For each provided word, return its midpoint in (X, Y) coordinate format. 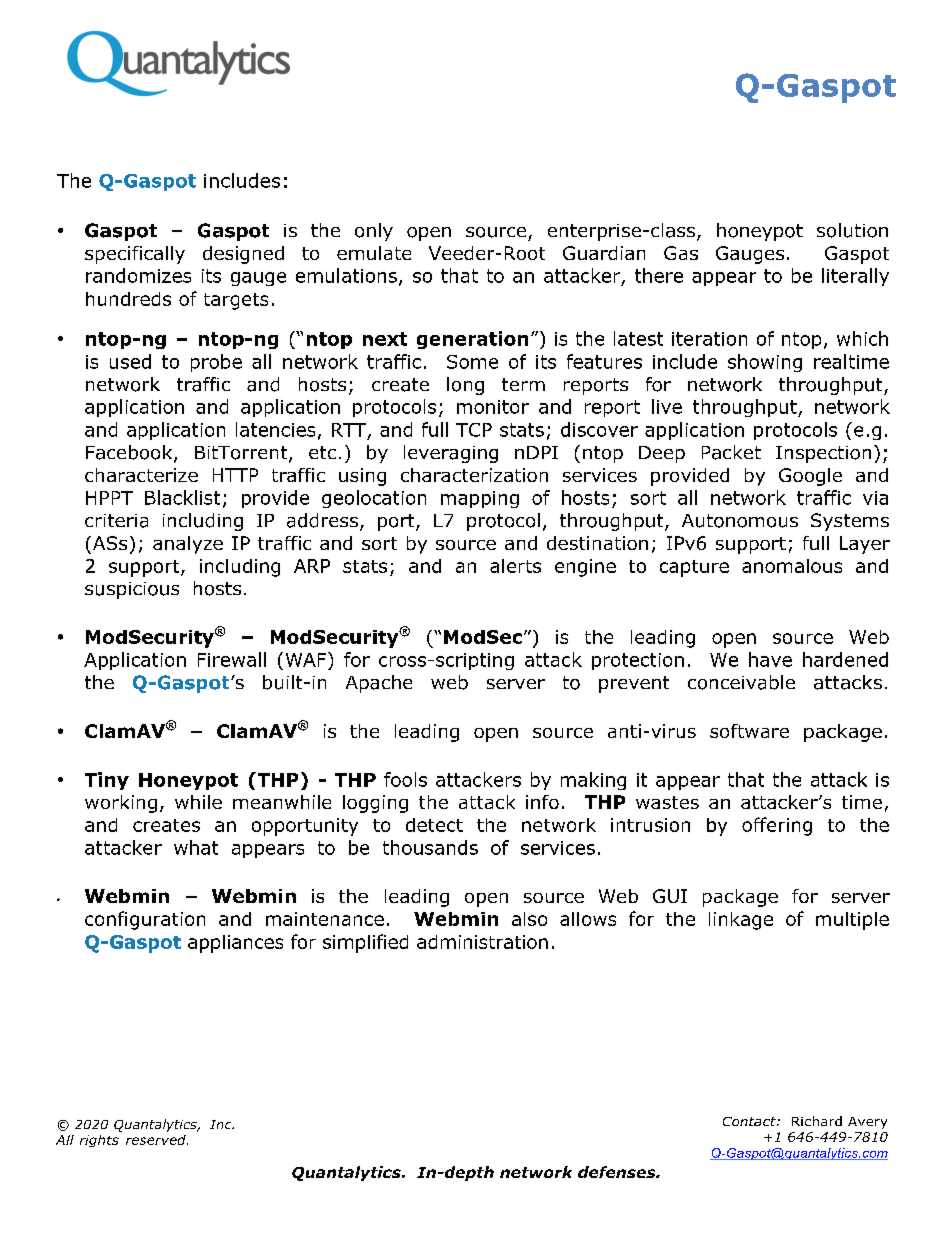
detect (434, 825)
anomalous (792, 566)
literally (855, 277)
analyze (188, 545)
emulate (374, 253)
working (121, 804)
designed (243, 255)
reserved (157, 1140)
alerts (515, 566)
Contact (750, 1121)
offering (777, 826)
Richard (817, 1121)
